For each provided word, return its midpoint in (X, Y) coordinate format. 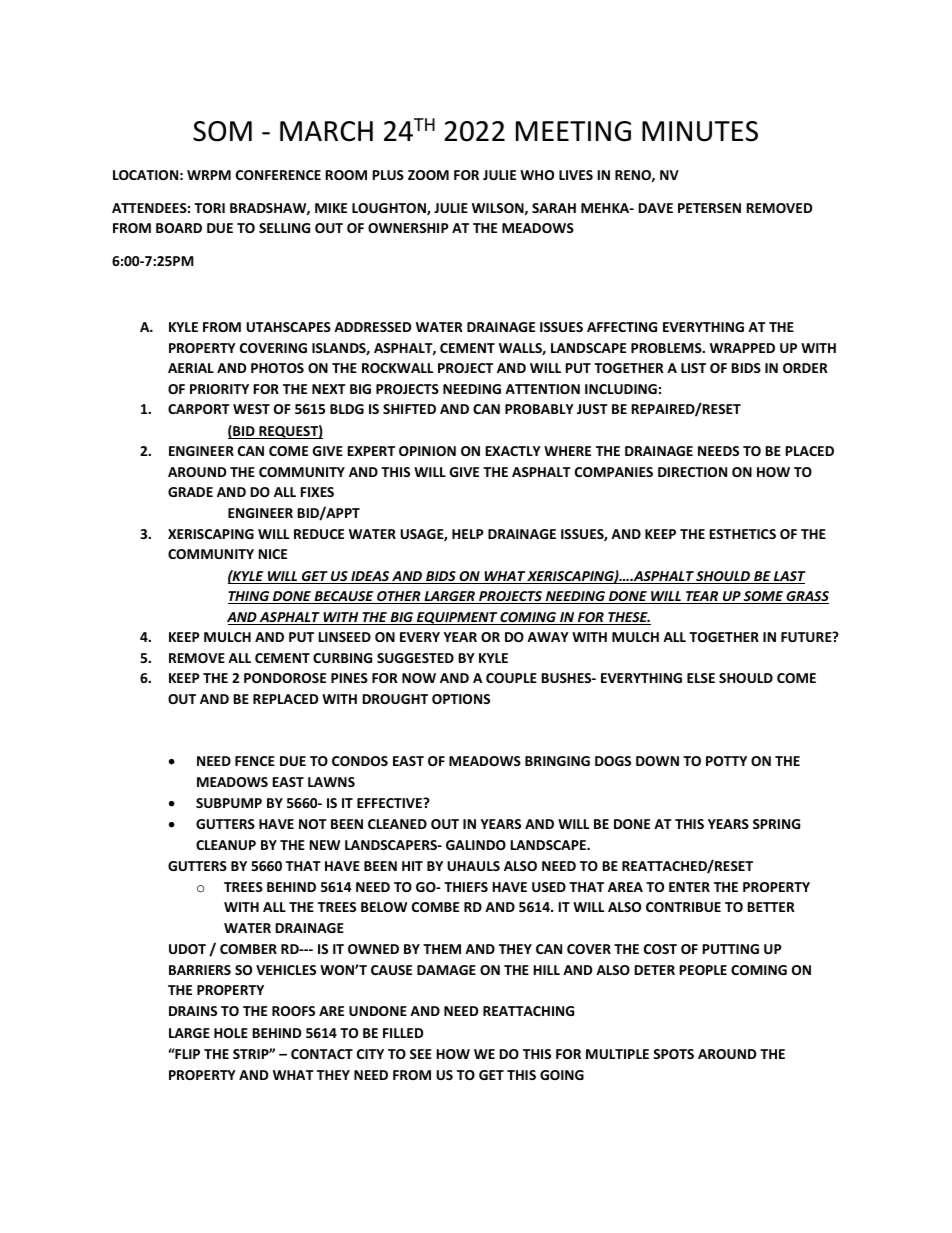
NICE (273, 554)
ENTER (689, 887)
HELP (467, 534)
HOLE (231, 1033)
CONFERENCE (278, 175)
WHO (537, 175)
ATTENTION (542, 389)
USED (549, 887)
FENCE (255, 761)
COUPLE (511, 678)
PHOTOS (277, 368)
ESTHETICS (743, 534)
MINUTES (700, 131)
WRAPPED (742, 348)
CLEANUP (226, 845)
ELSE (701, 678)
